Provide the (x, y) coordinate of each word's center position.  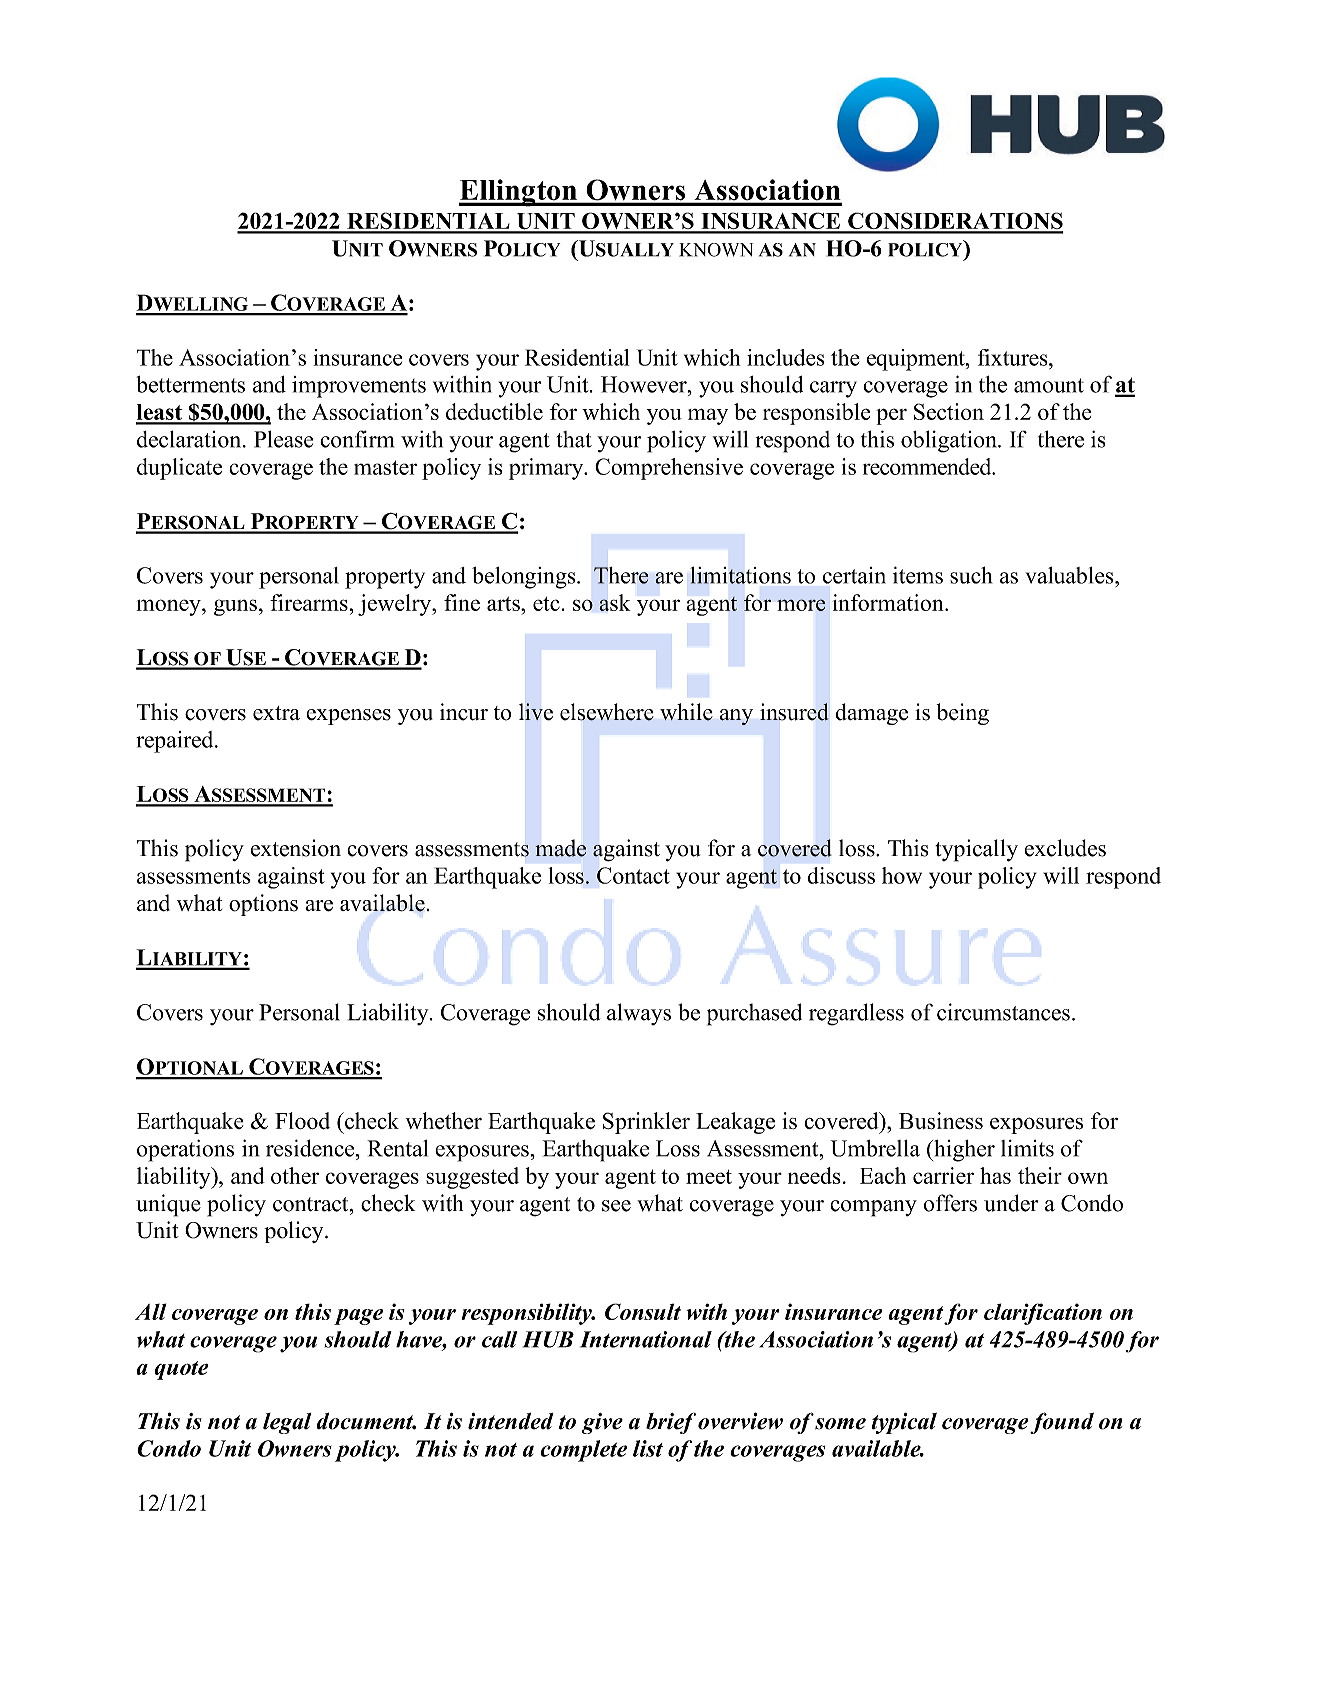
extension (296, 848)
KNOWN (716, 250)
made (560, 848)
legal (287, 1423)
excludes (1065, 848)
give (602, 1423)
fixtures (1014, 357)
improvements (359, 387)
